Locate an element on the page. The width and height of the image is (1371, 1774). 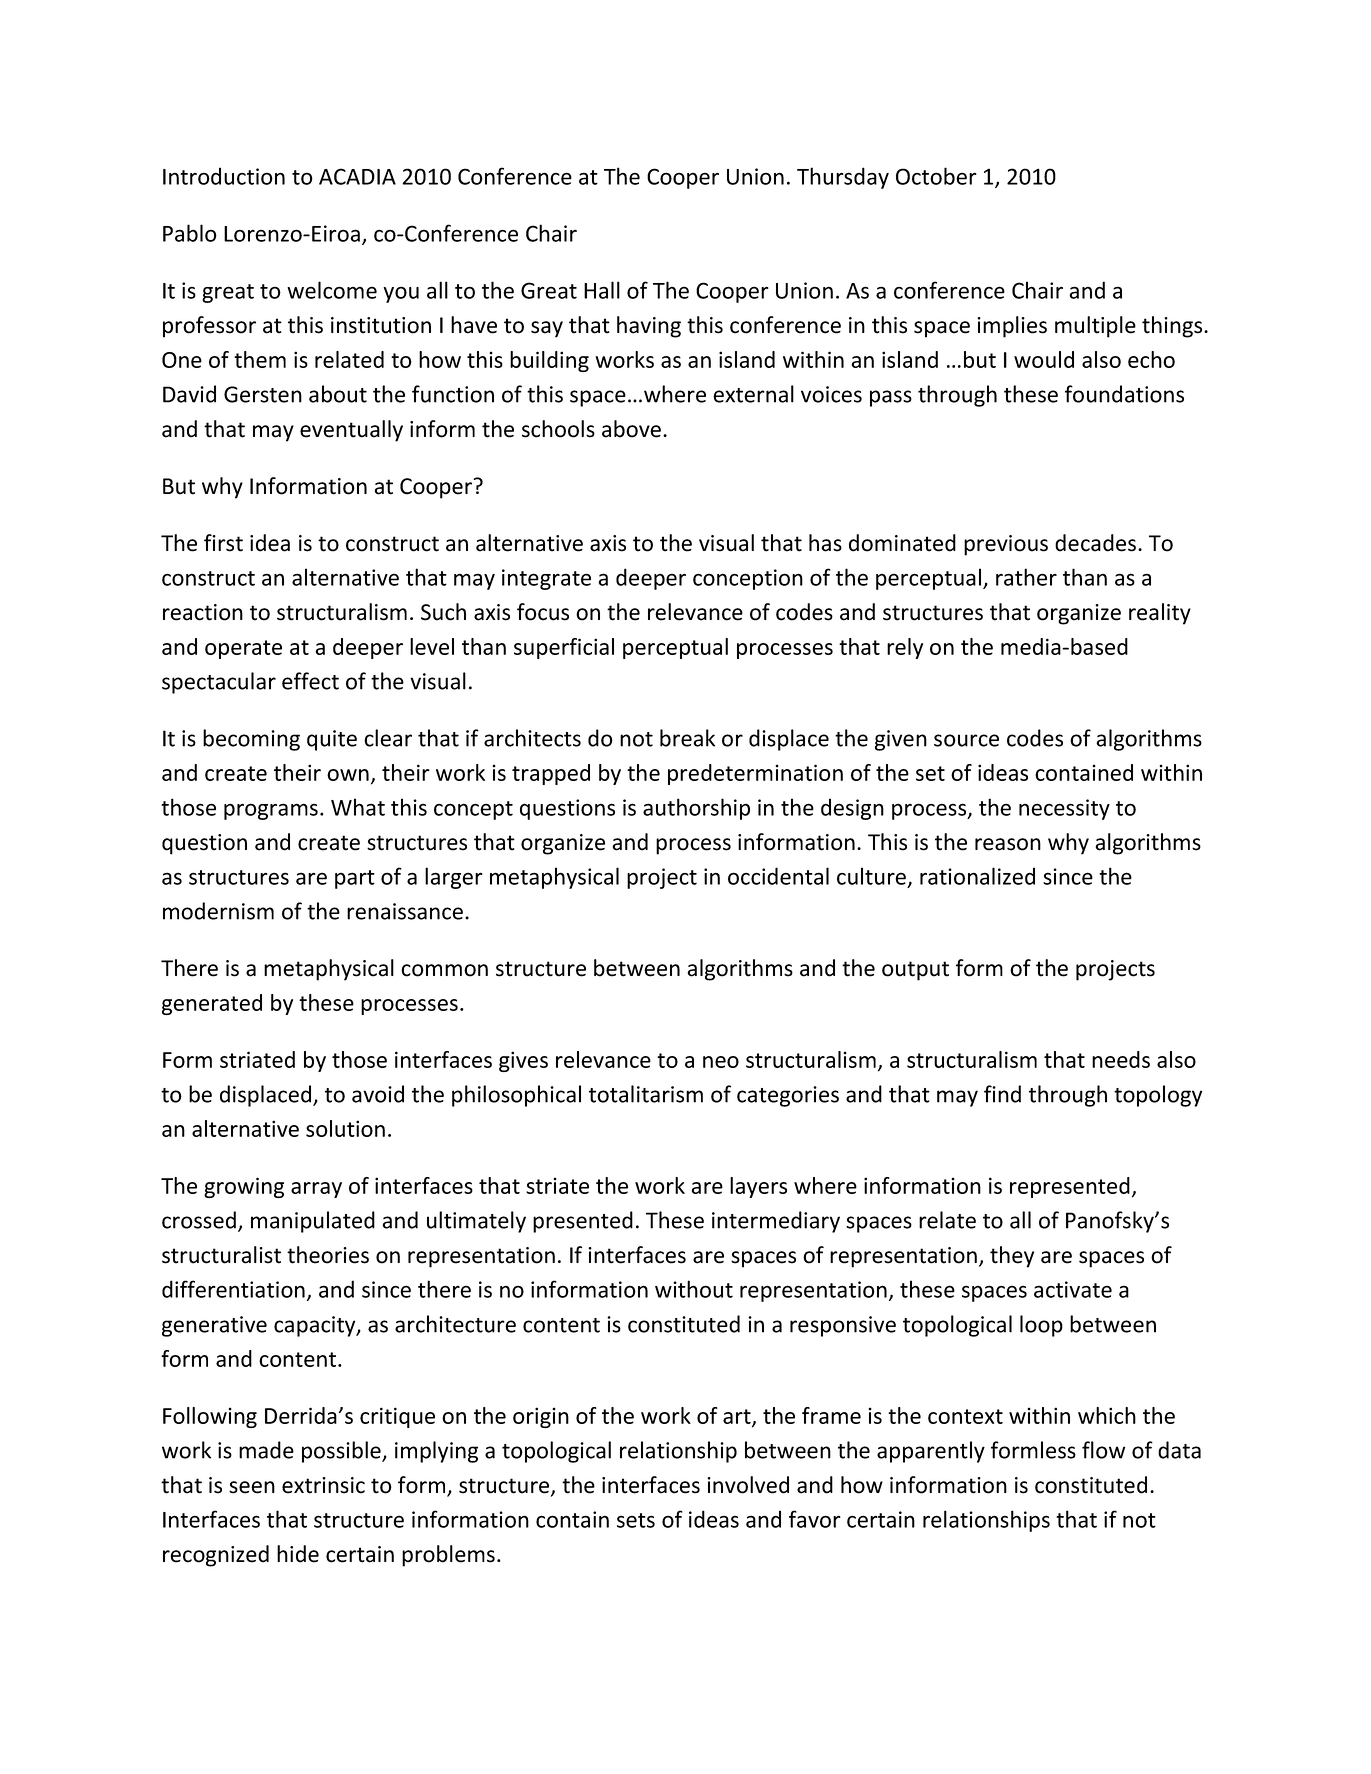
sets is located at coordinates (636, 1520).
